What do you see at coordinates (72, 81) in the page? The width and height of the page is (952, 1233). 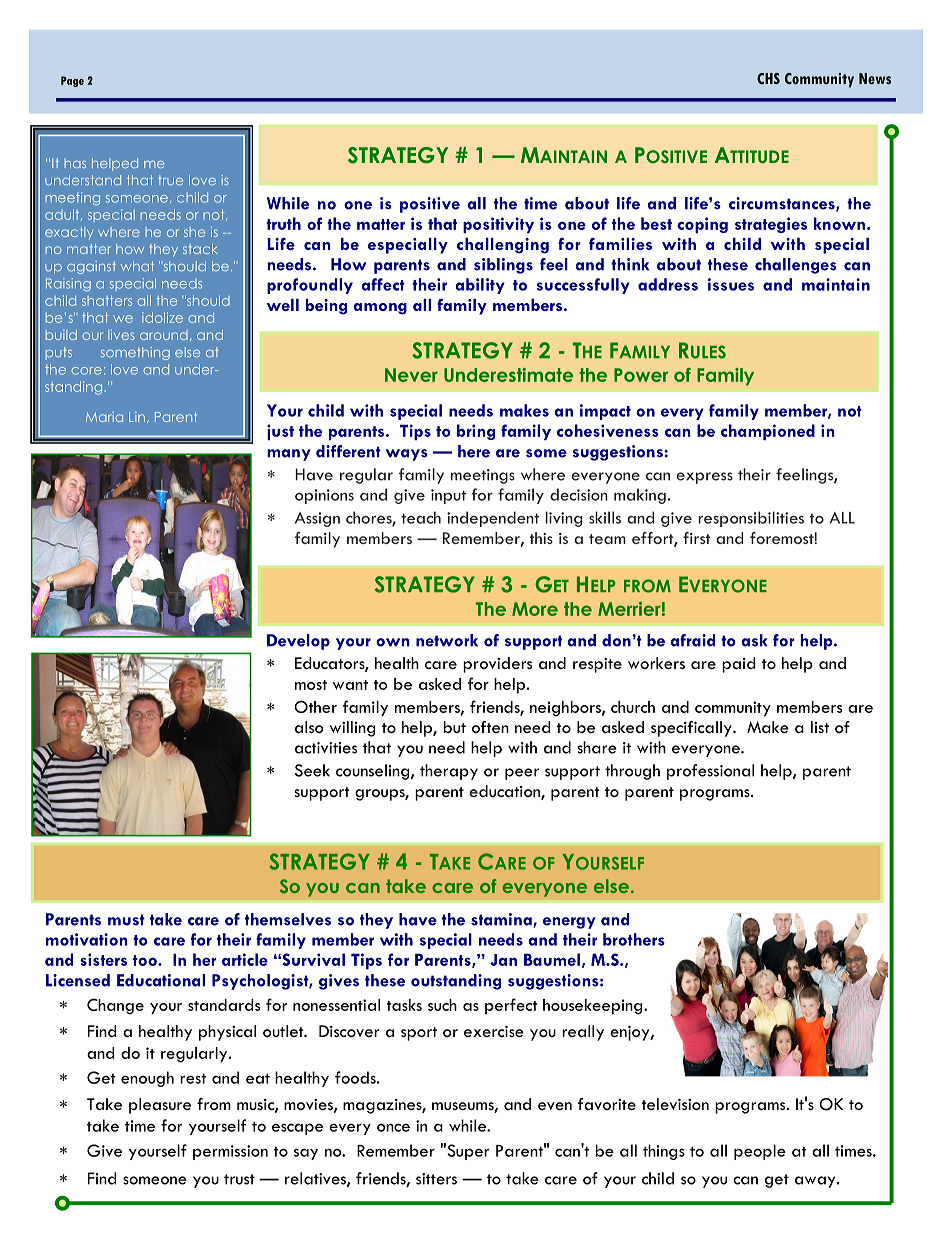 I see `Page` at bounding box center [72, 81].
